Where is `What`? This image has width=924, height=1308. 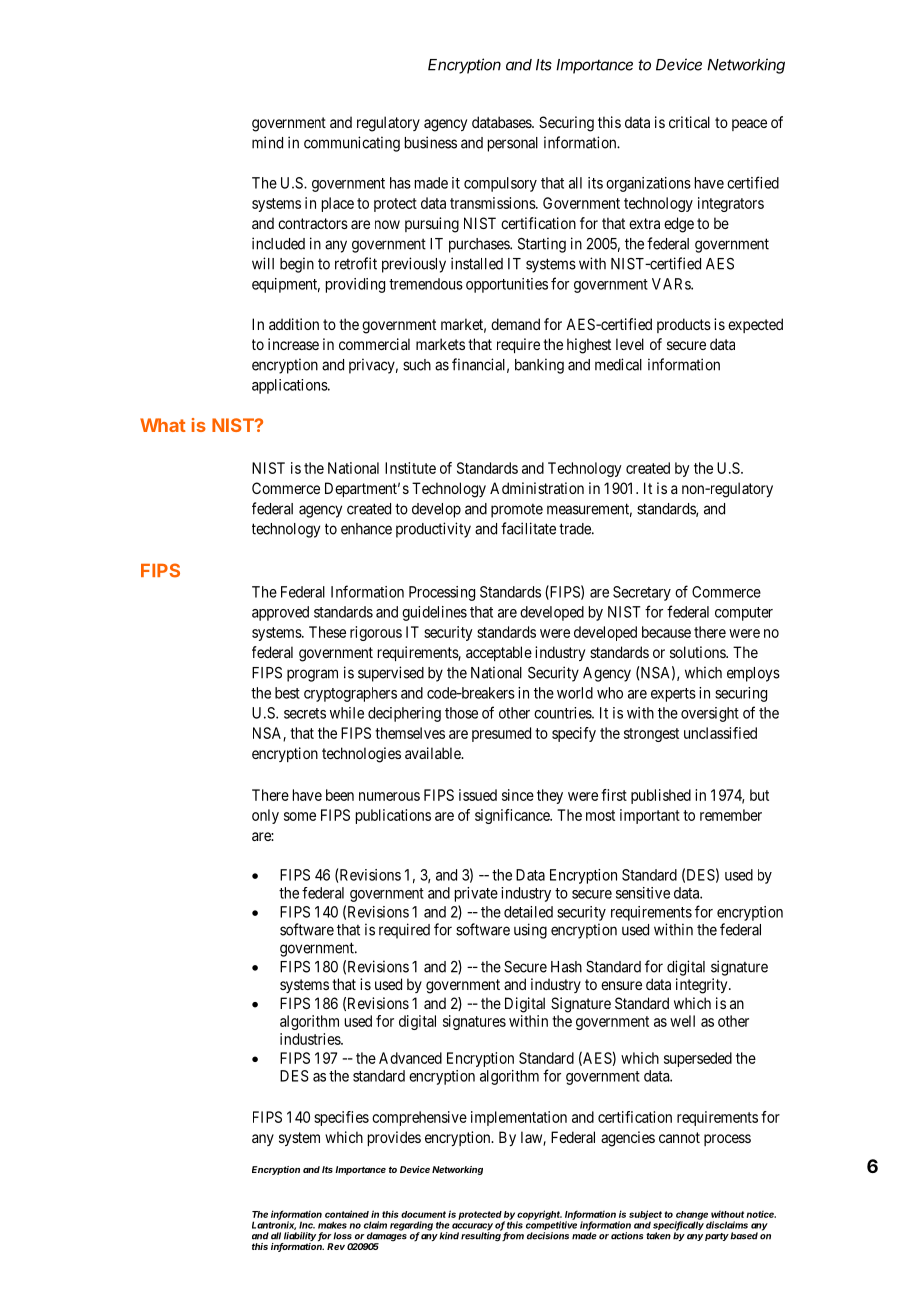
What is located at coordinates (163, 425).
